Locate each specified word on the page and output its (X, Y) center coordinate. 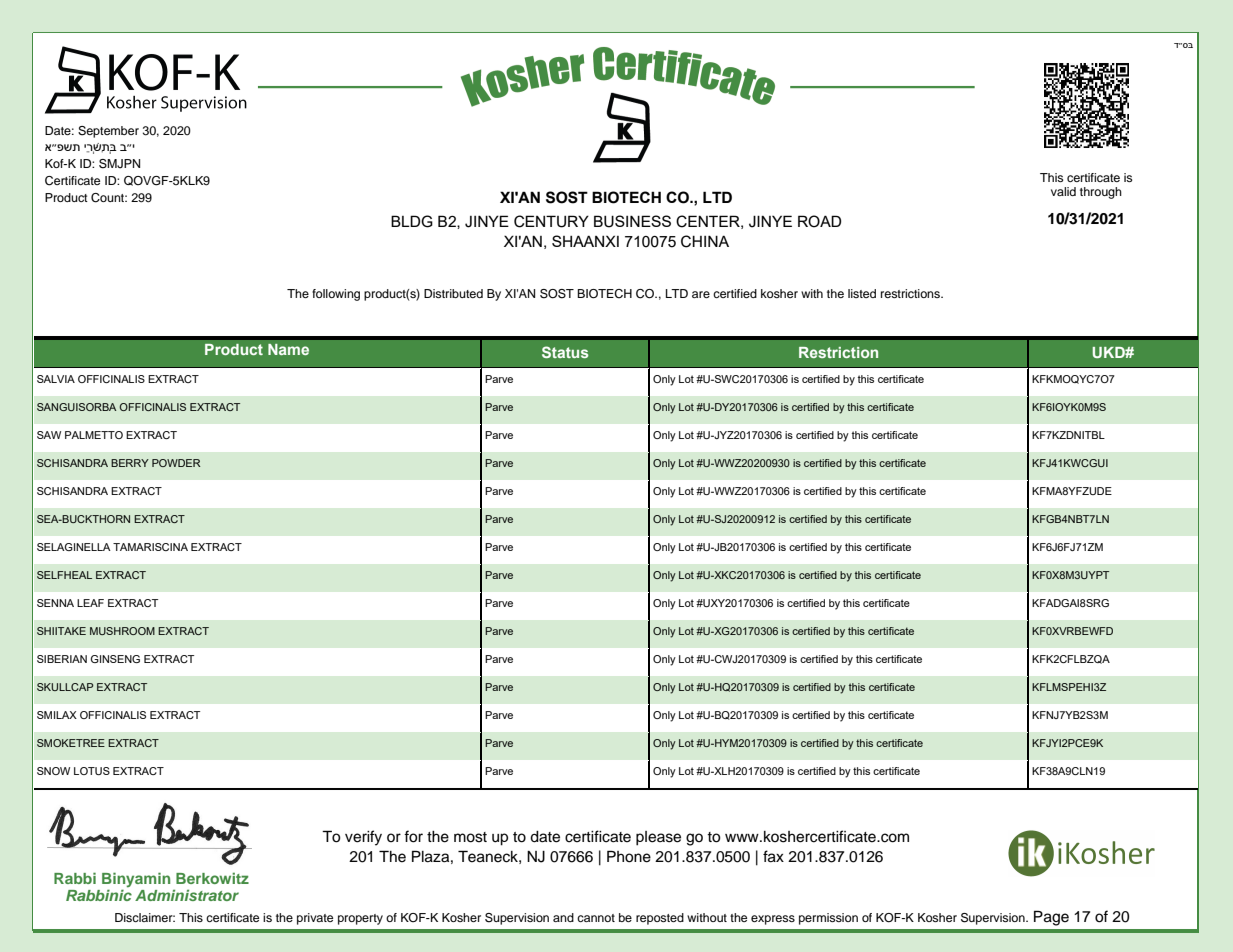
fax (773, 856)
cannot (596, 918)
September (108, 132)
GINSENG (115, 659)
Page (1051, 918)
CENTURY (551, 221)
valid (1063, 191)
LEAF (90, 603)
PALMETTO (94, 435)
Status (565, 352)
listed (862, 293)
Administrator (187, 895)
